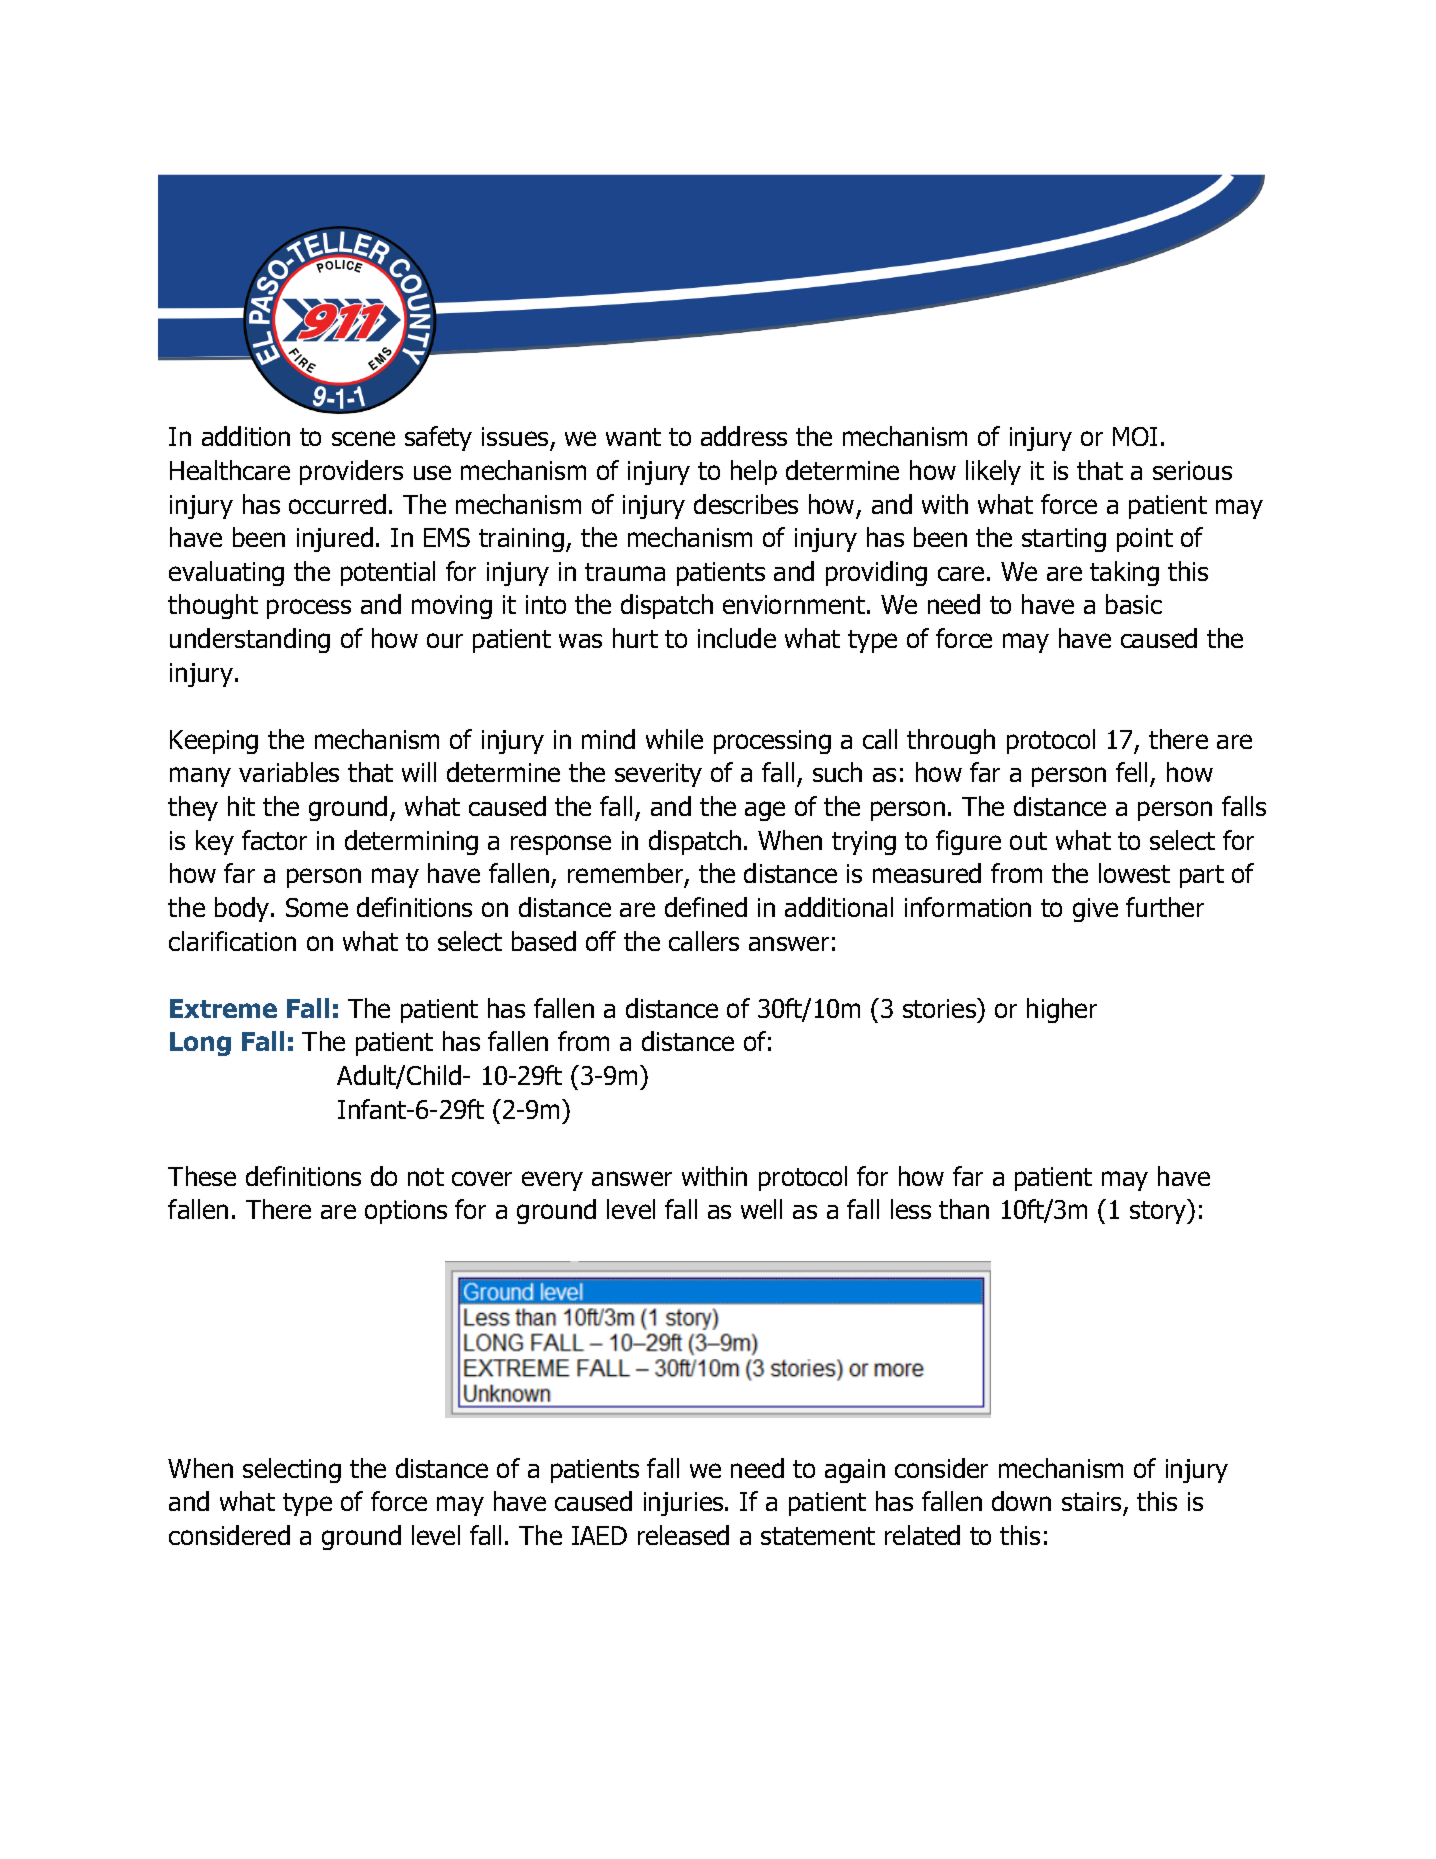  I want to click on variables, so click(289, 772).
